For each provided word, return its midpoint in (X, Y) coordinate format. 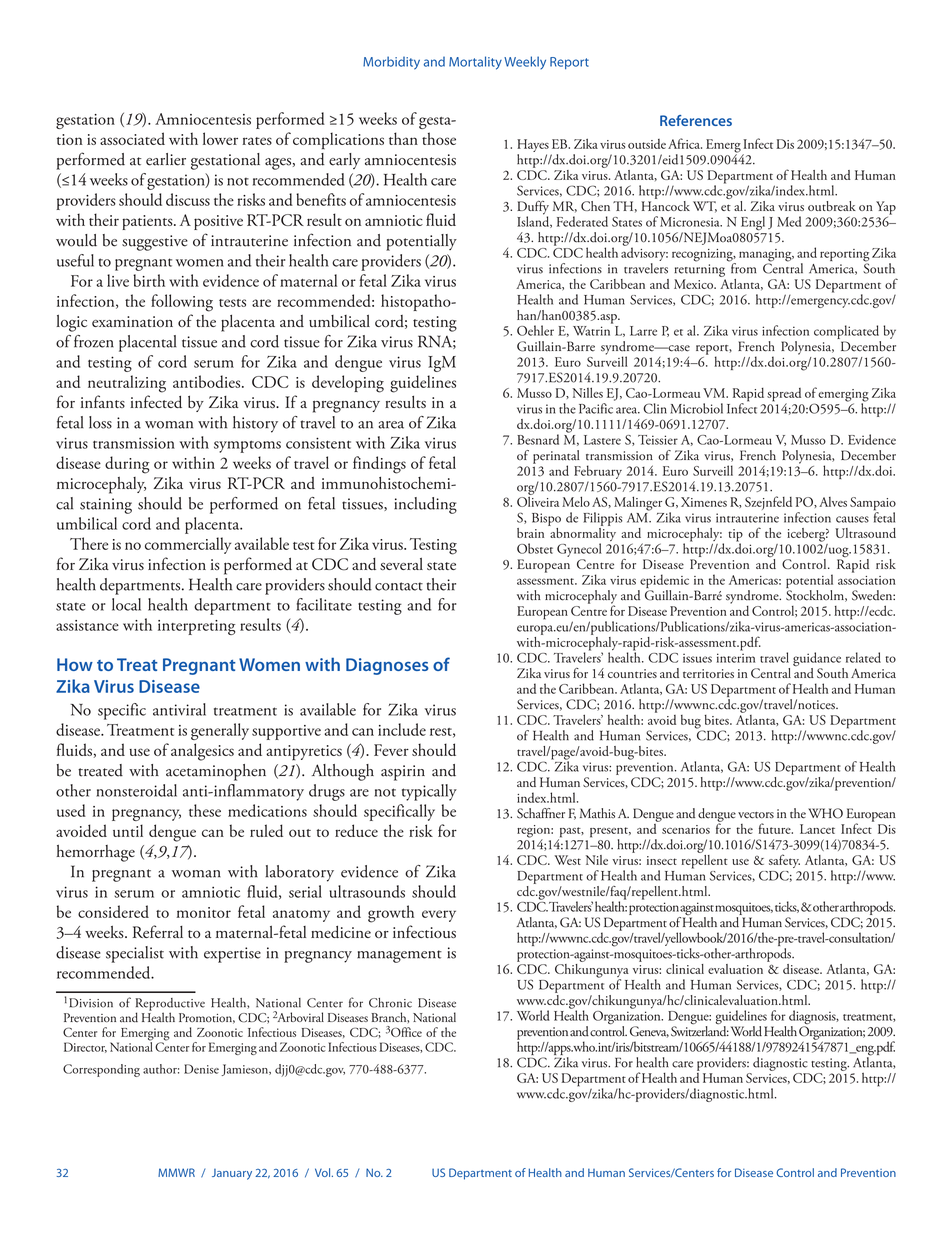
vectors (756, 815)
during (127, 465)
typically (429, 792)
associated (132, 138)
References (696, 120)
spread (784, 396)
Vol (324, 1172)
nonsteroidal (136, 790)
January (232, 1174)
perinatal (556, 458)
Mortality (475, 63)
